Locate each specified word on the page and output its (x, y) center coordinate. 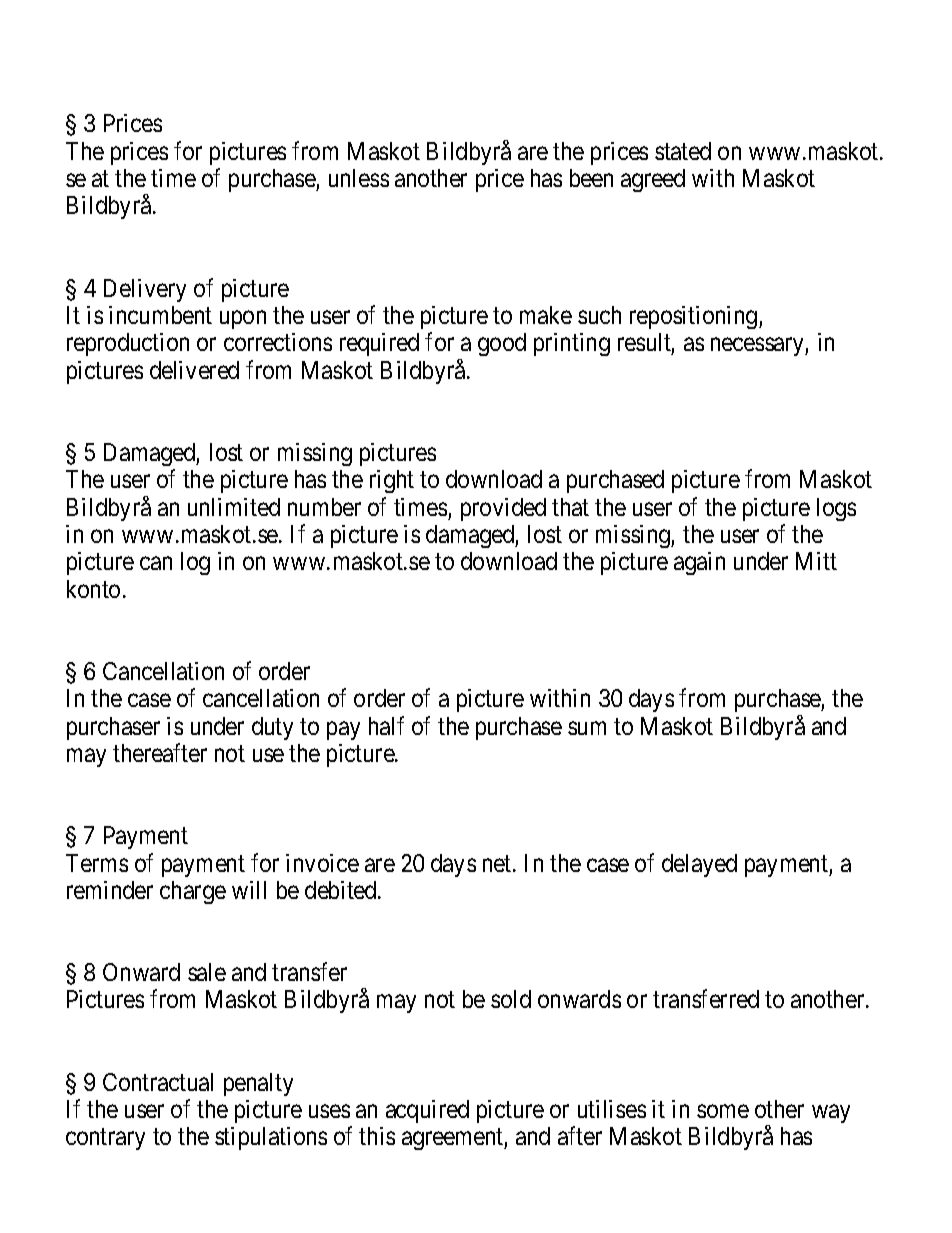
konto (93, 589)
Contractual (158, 1082)
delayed (699, 865)
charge (193, 892)
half (386, 725)
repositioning (695, 317)
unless (359, 178)
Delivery (145, 290)
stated (683, 151)
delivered (194, 370)
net (498, 863)
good (502, 344)
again (699, 563)
